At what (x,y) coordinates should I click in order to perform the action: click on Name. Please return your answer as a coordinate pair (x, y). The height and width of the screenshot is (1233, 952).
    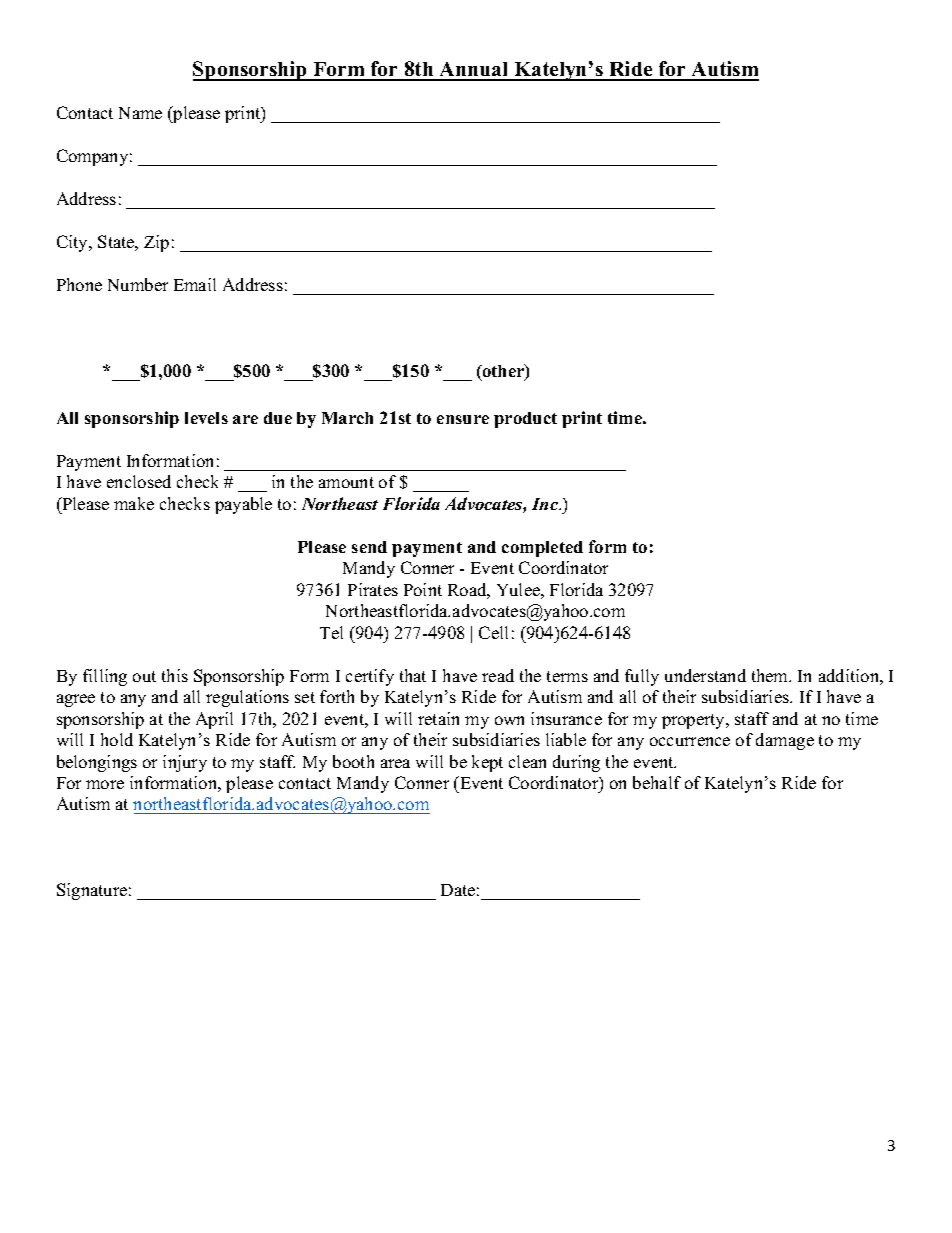
    Looking at the image, I should click on (140, 113).
